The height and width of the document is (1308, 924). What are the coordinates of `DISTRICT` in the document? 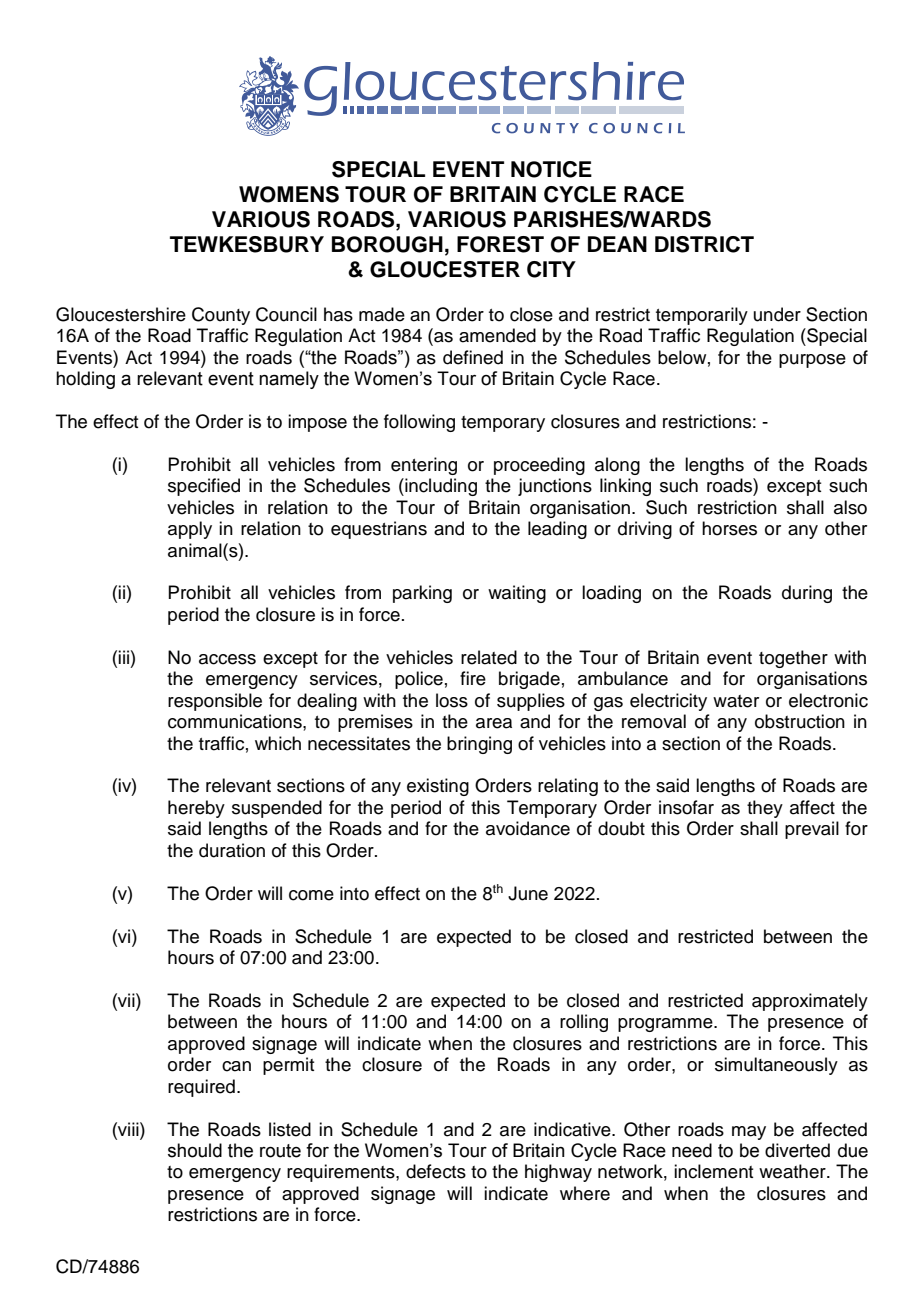 It's located at (704, 244).
